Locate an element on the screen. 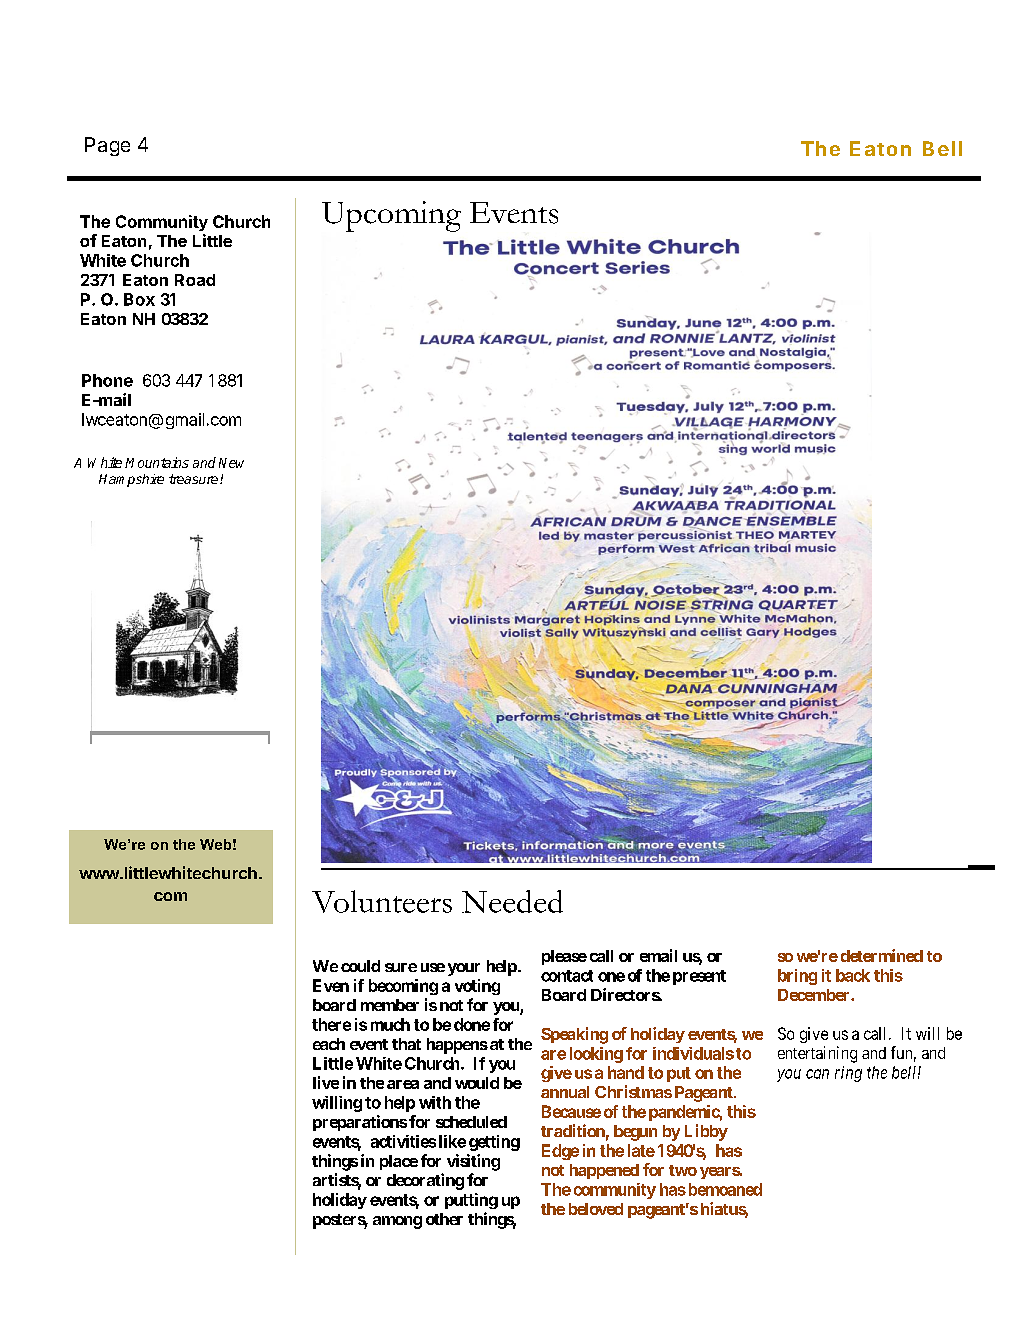 The height and width of the screenshot is (1340, 1036). Box is located at coordinates (139, 299).
